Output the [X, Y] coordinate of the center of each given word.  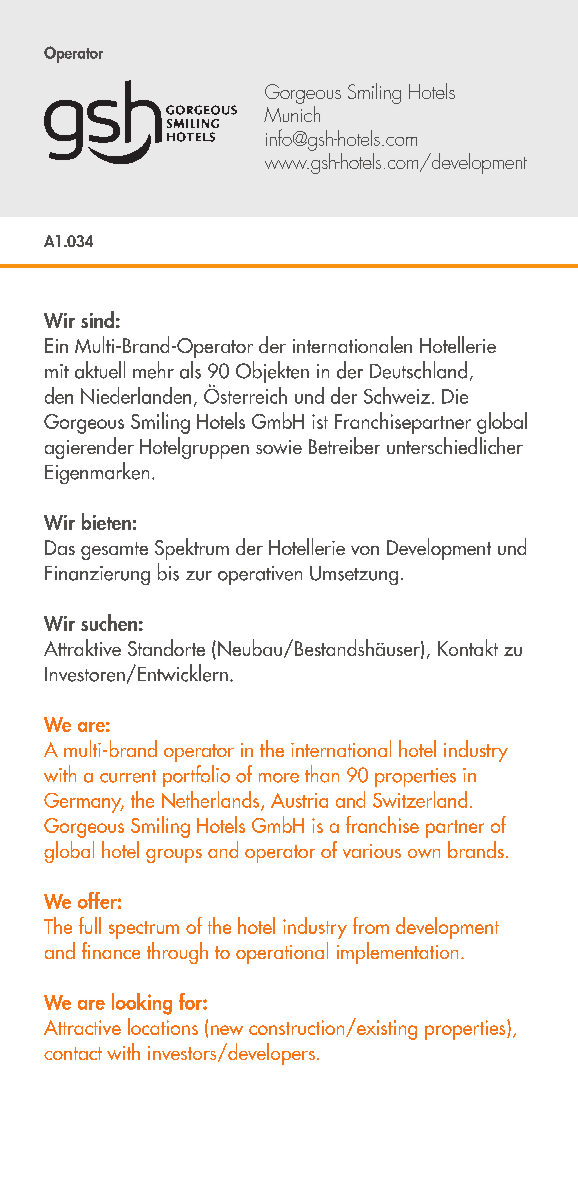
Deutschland [418, 370]
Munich [292, 114]
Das [60, 547]
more [279, 778]
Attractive [82, 1027]
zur [199, 576]
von [365, 550]
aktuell [100, 370]
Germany [84, 803]
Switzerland [420, 799]
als [190, 370]
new [227, 1030]
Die [455, 396]
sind [97, 319]
